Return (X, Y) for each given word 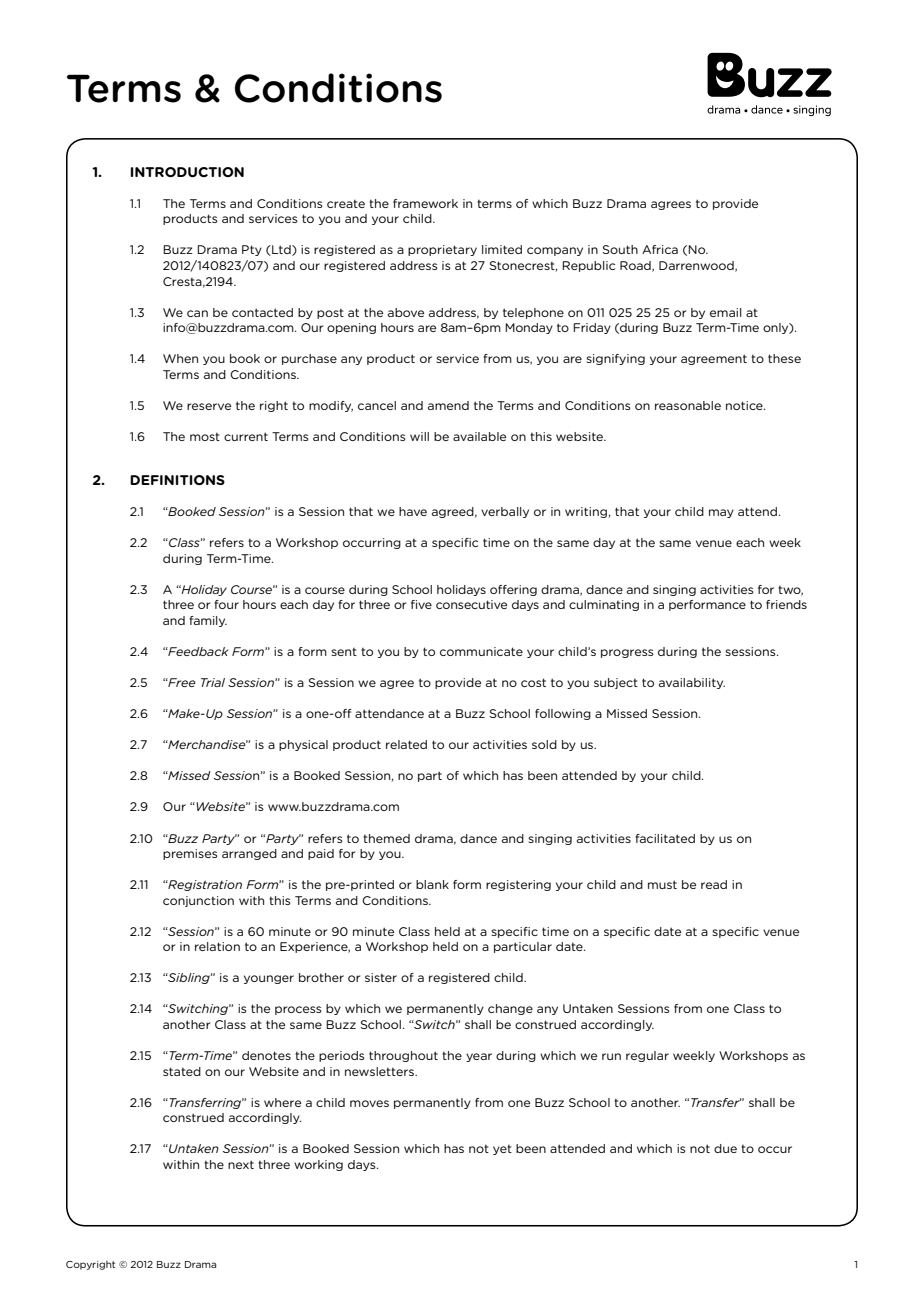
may (721, 513)
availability (692, 683)
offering (513, 590)
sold (544, 744)
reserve (209, 406)
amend (448, 405)
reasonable (688, 405)
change (510, 1009)
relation (217, 946)
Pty (252, 250)
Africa (660, 249)
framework (425, 203)
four (226, 604)
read (714, 884)
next (241, 1164)
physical (303, 745)
